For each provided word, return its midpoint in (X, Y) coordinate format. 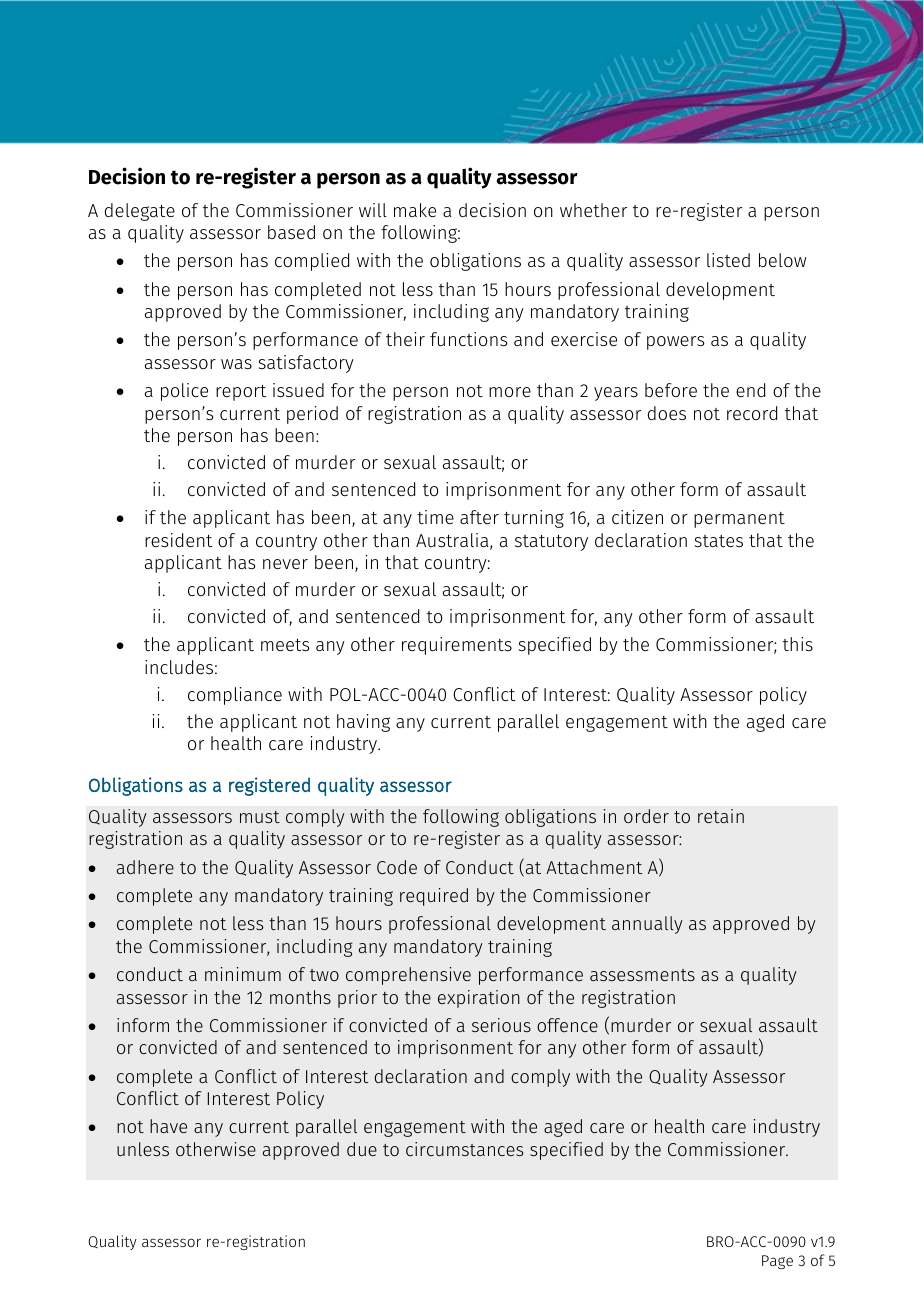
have (168, 1126)
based (291, 232)
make (415, 210)
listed (728, 260)
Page (777, 1262)
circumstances (464, 1149)
